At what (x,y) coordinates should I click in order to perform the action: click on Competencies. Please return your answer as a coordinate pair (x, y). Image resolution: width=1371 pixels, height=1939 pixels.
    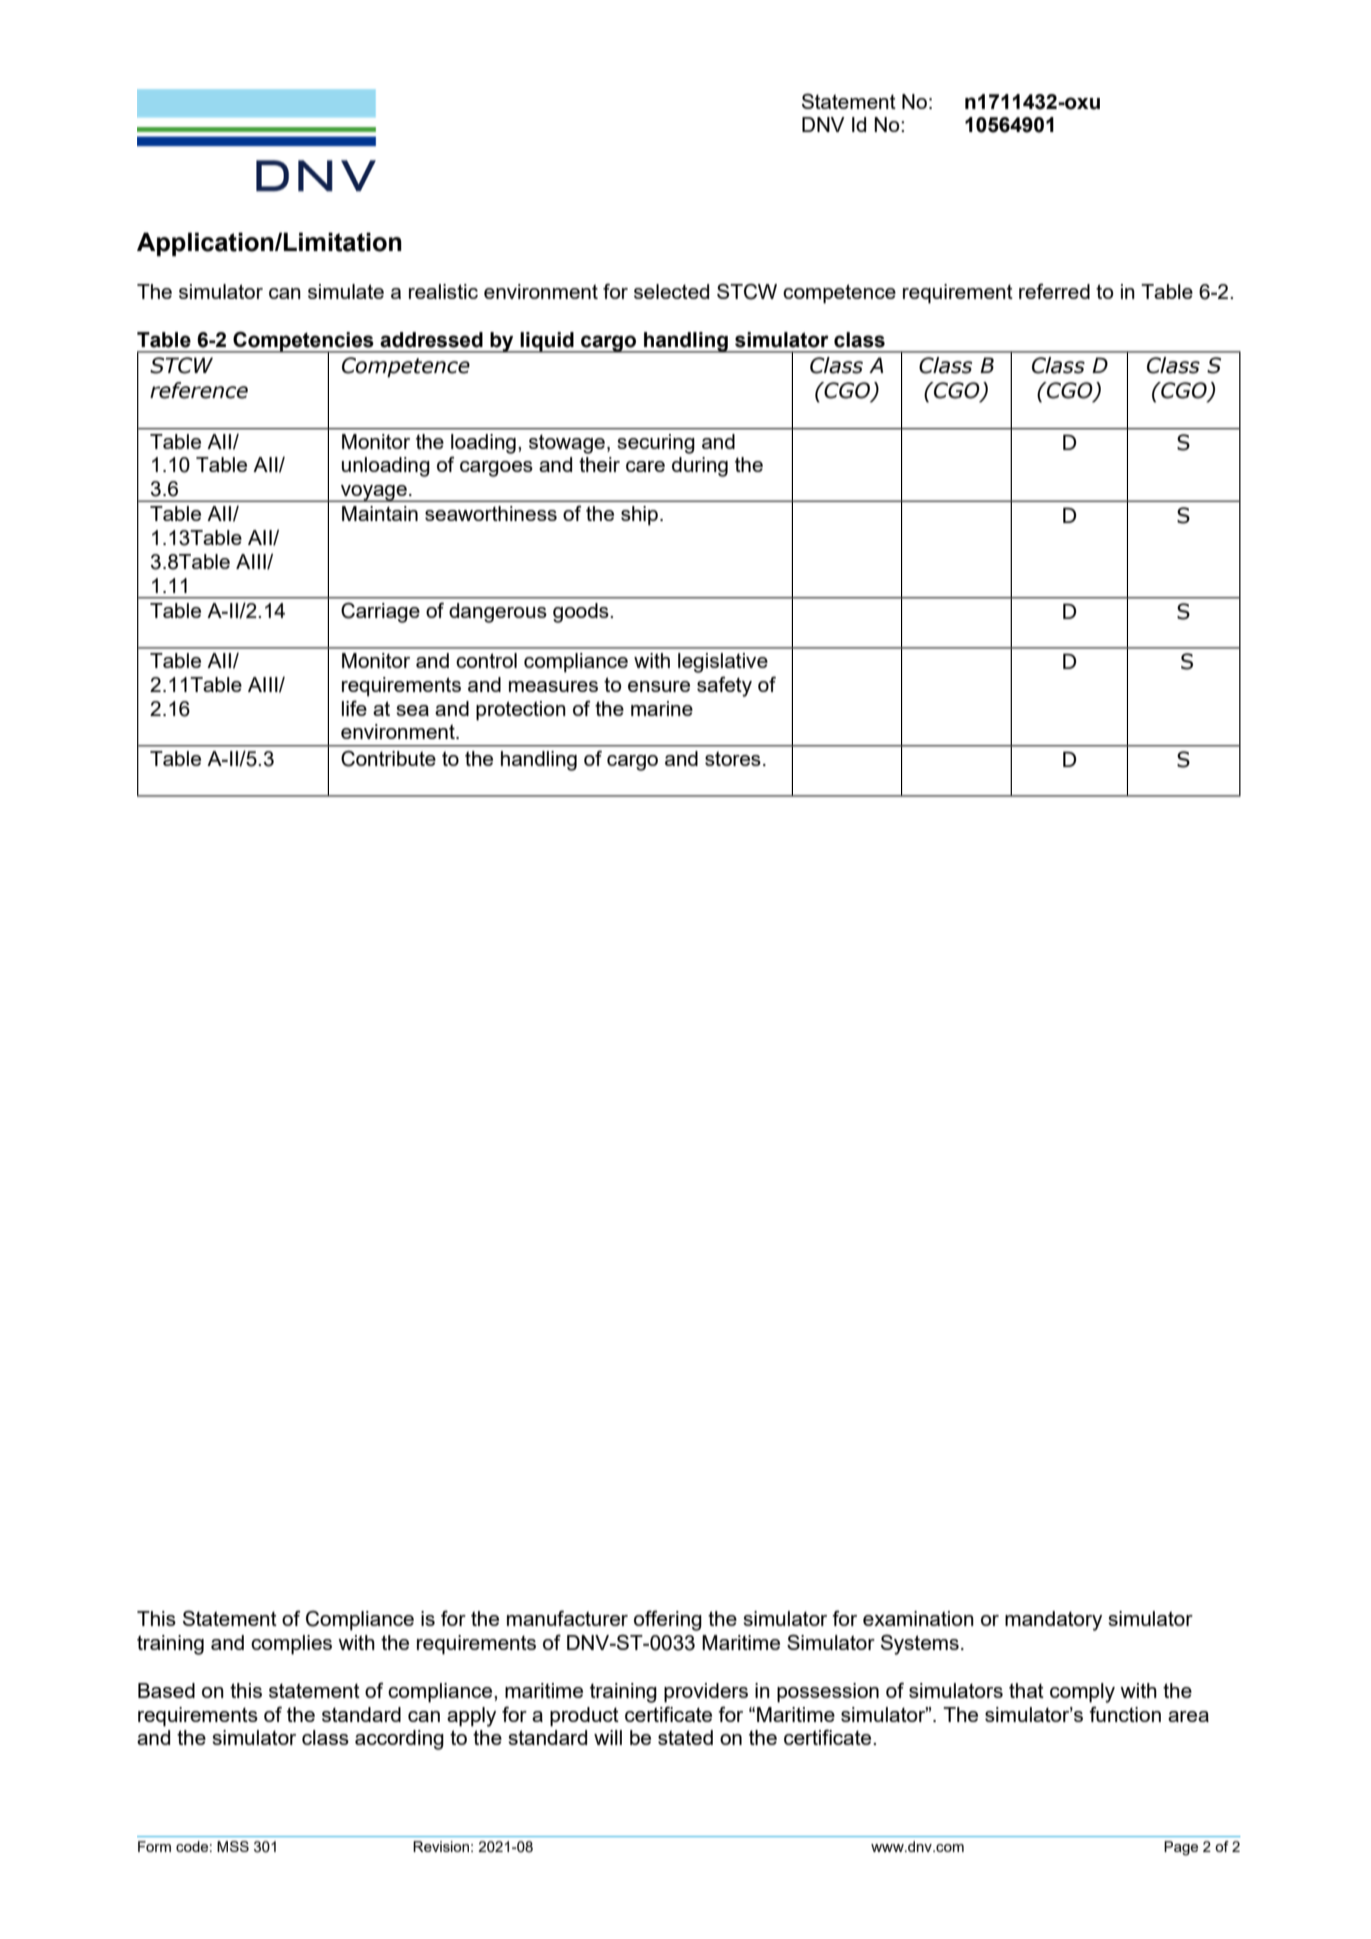
    Looking at the image, I should click on (303, 342).
